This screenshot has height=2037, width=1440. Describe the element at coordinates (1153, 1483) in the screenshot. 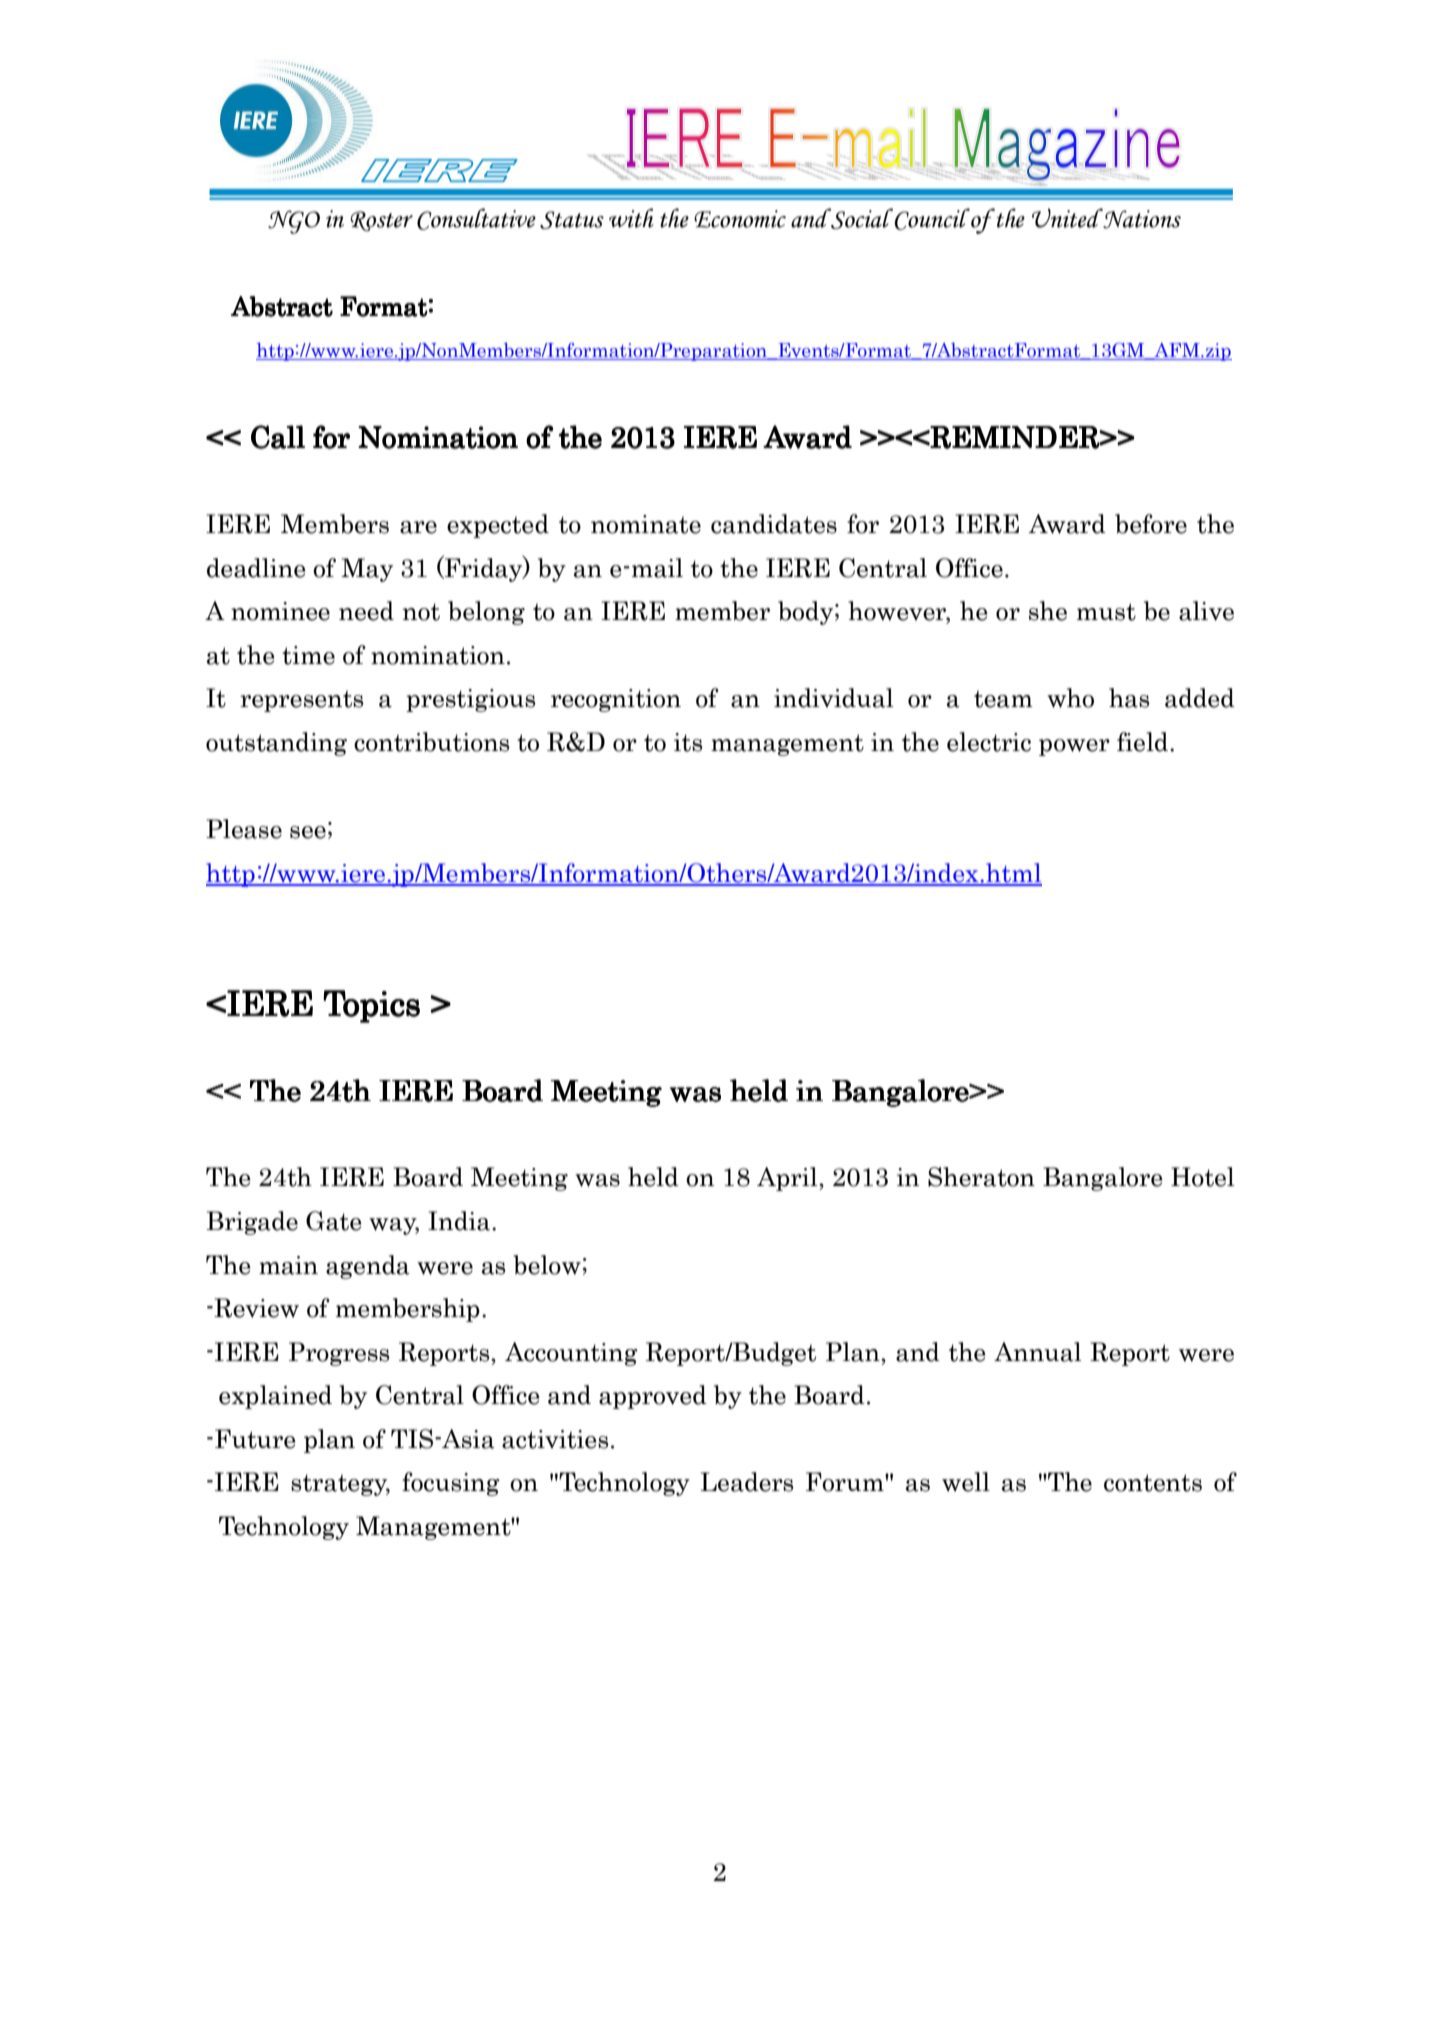

I see `contents` at that location.
